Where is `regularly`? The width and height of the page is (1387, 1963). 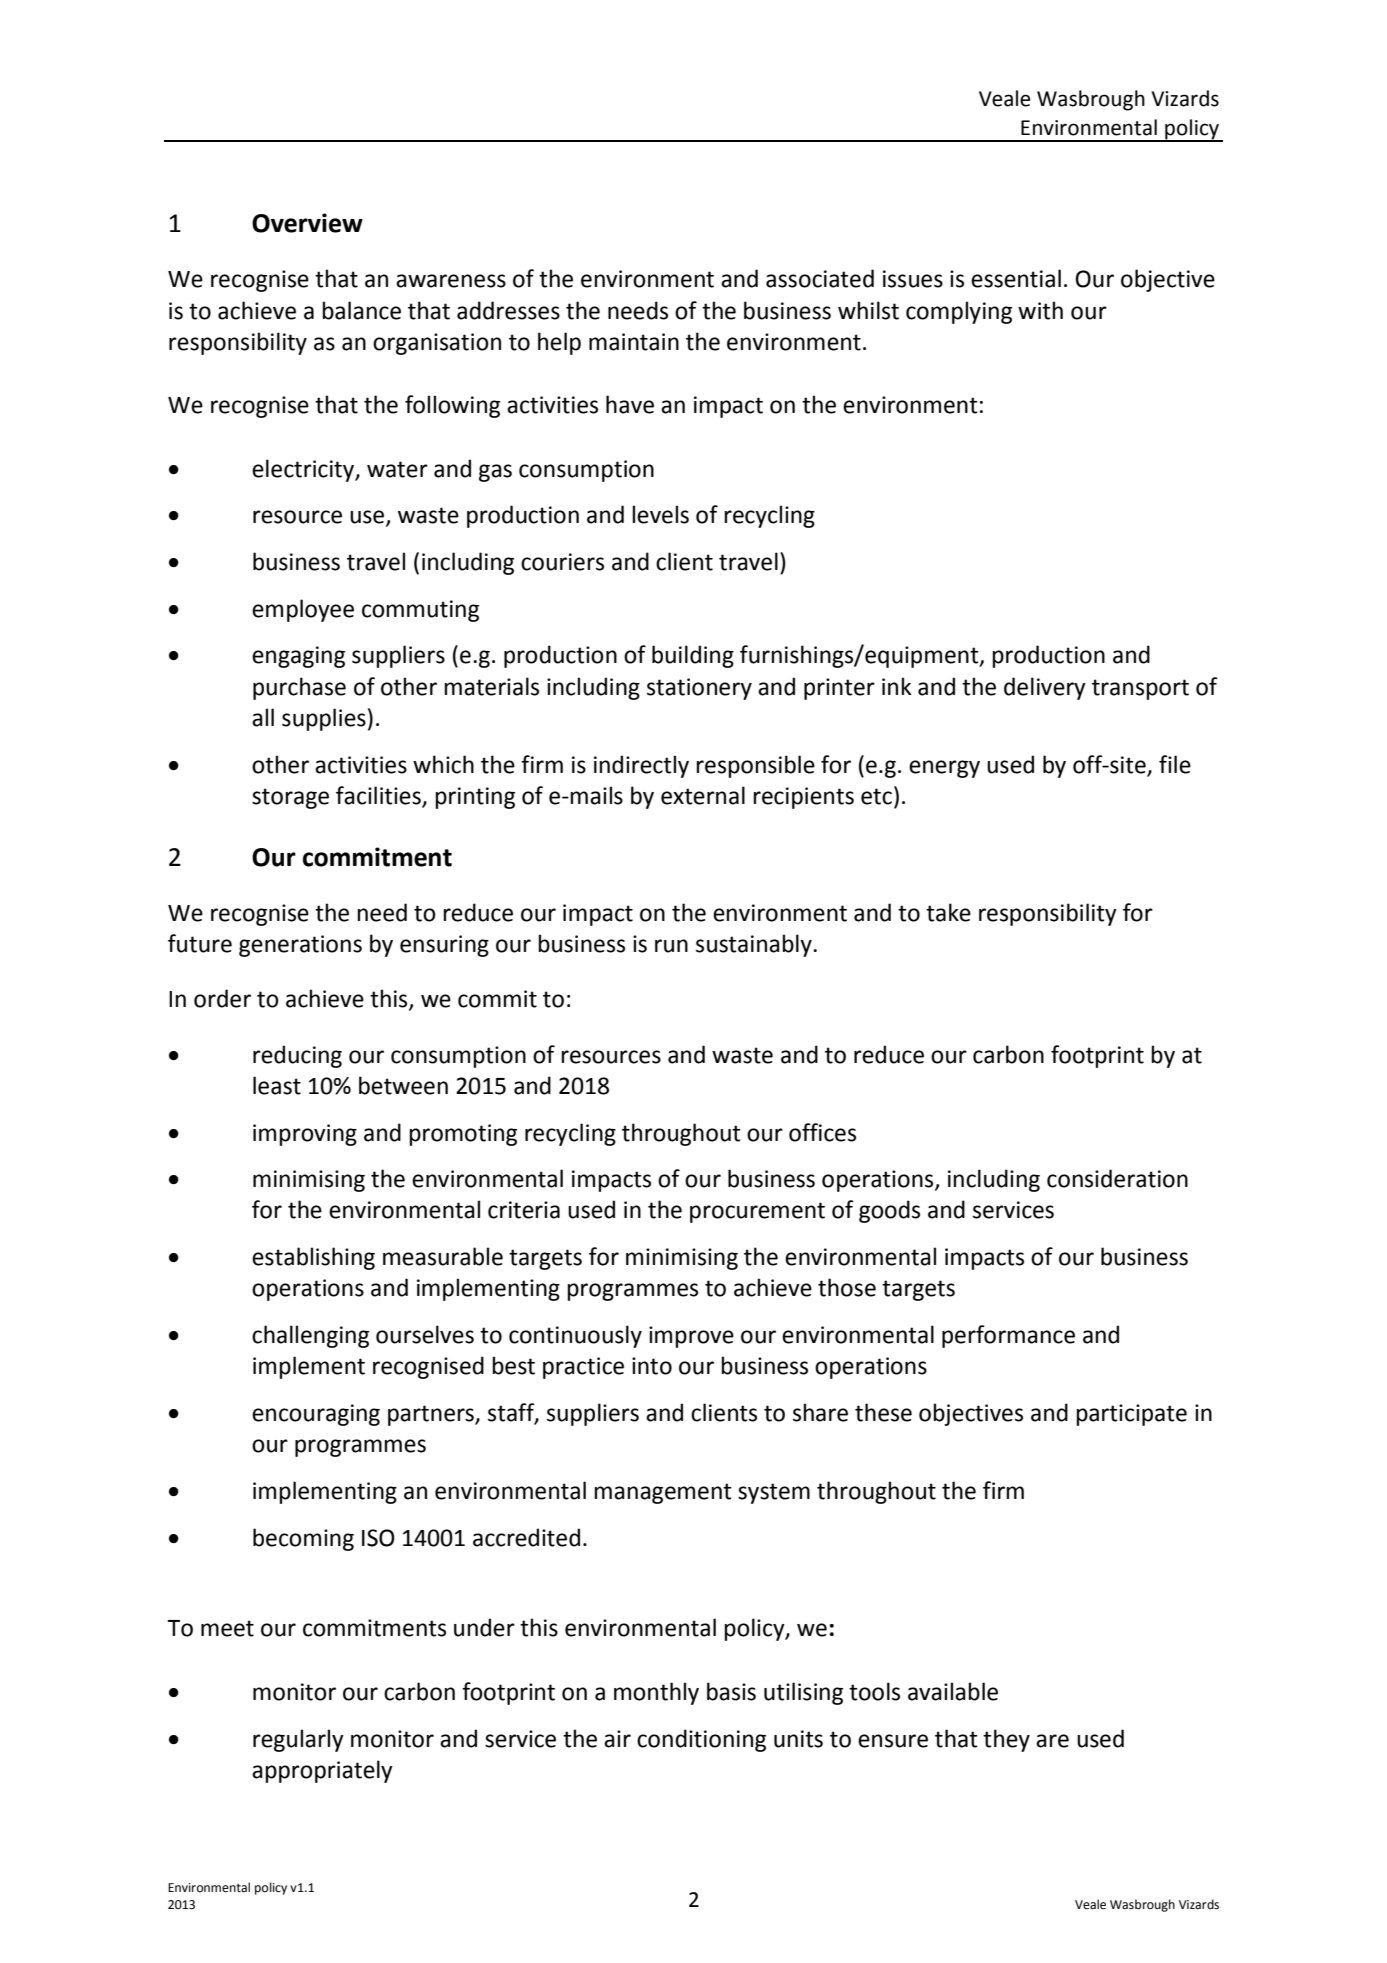 regularly is located at coordinates (298, 1740).
